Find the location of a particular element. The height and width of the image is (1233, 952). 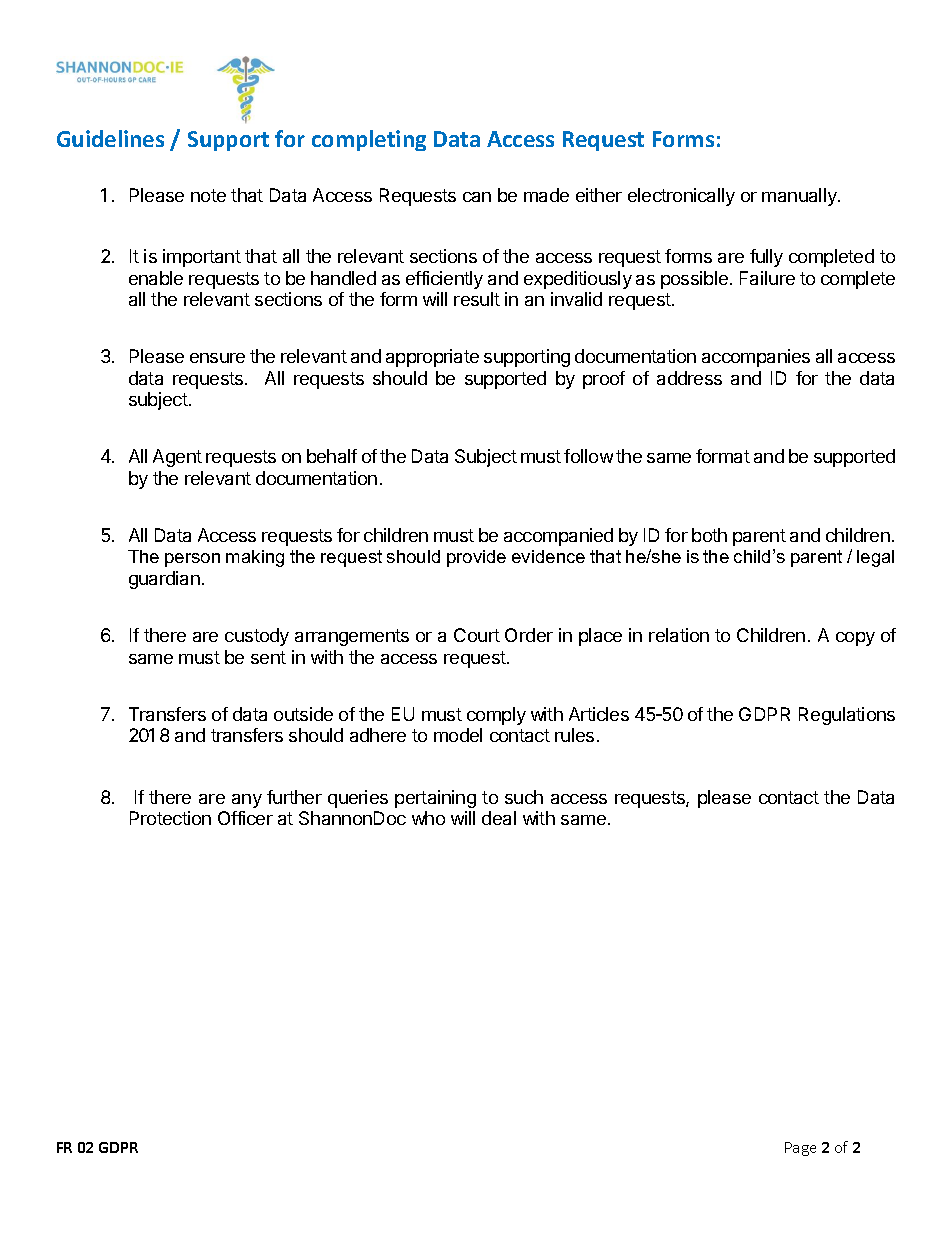

Protection is located at coordinates (170, 818).
